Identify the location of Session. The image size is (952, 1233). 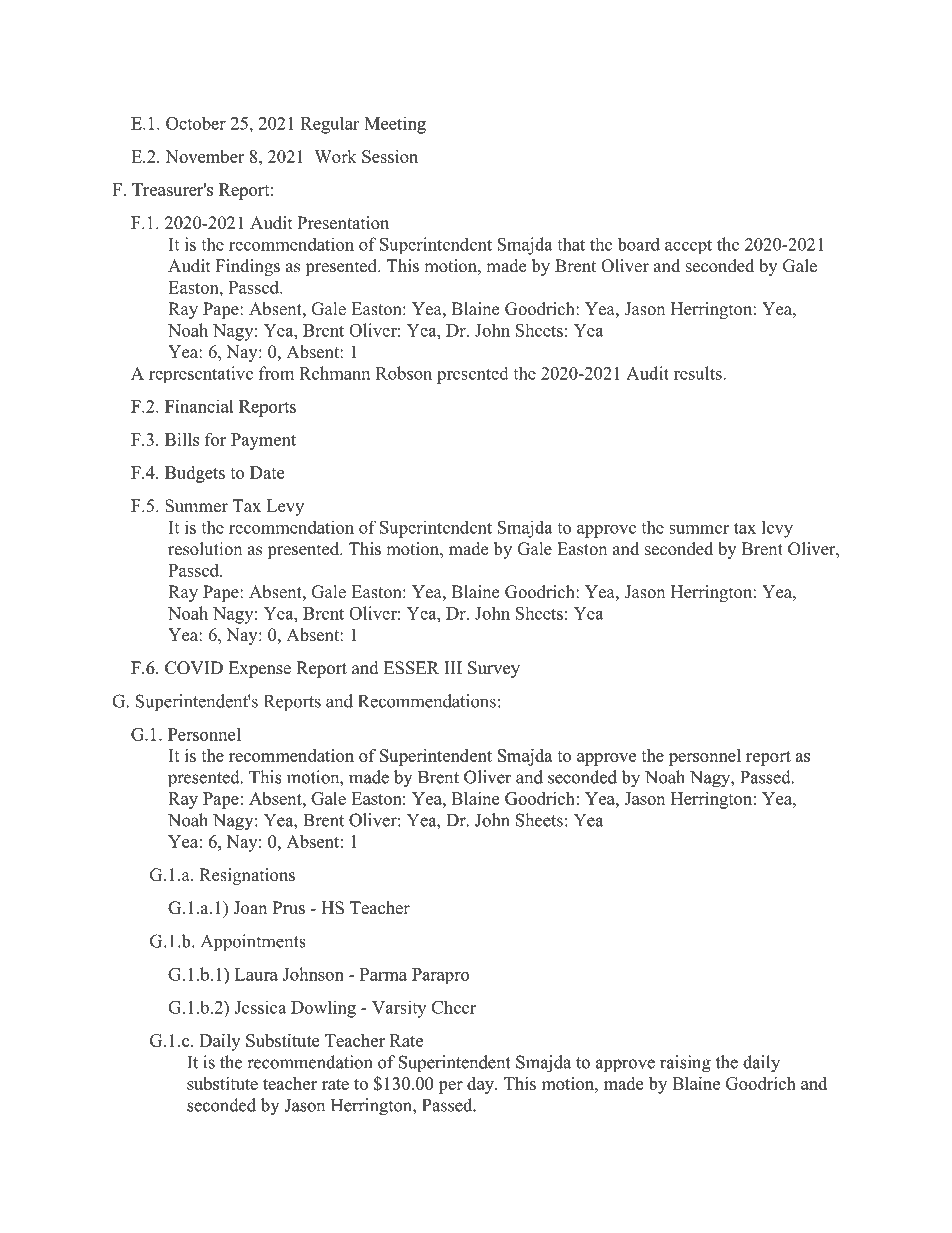
(390, 156).
